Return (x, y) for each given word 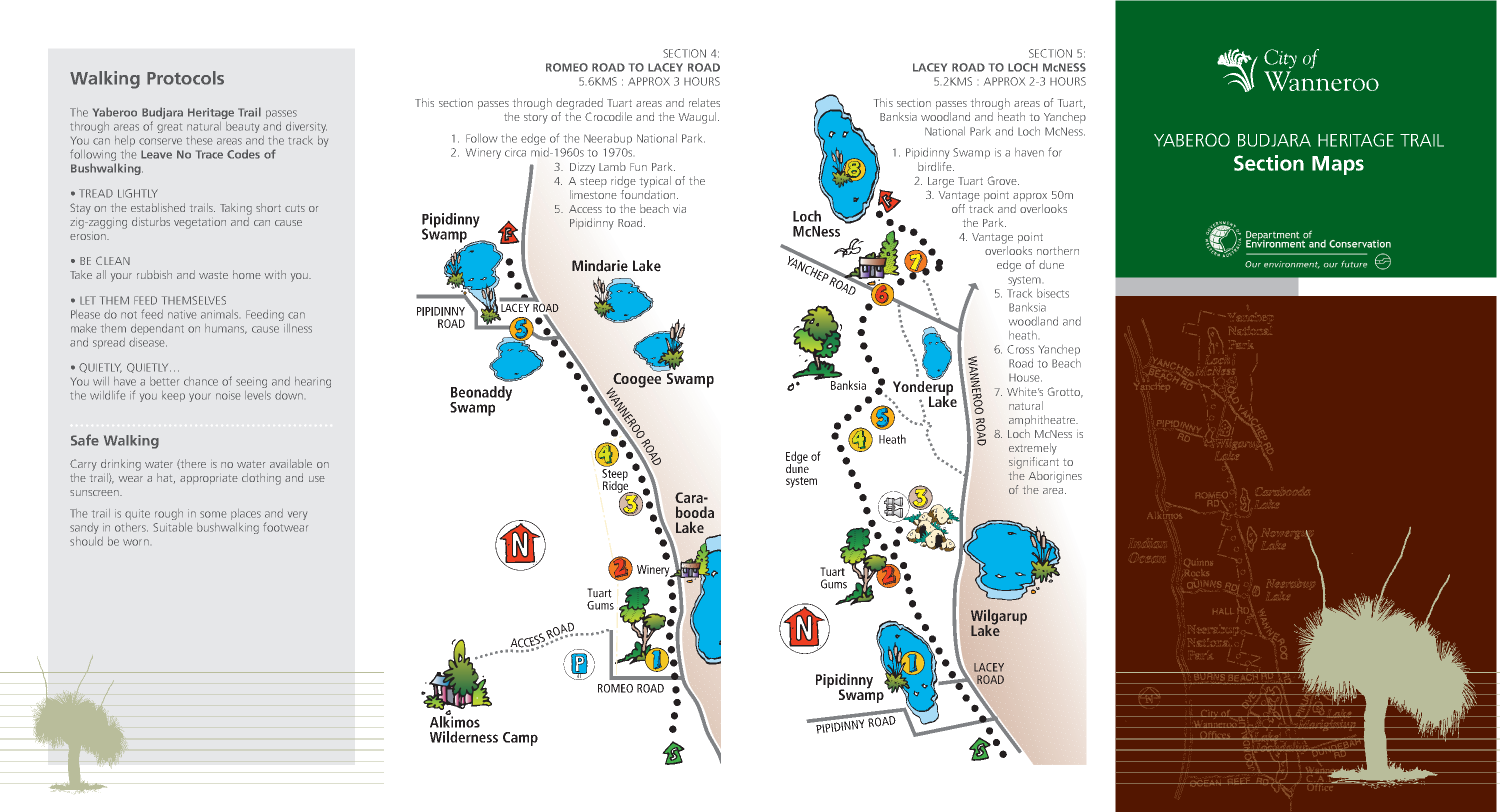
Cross (1020, 349)
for (1055, 152)
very (297, 515)
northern (1058, 250)
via (679, 210)
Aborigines (1055, 477)
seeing (251, 382)
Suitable (172, 527)
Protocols (185, 78)
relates (704, 102)
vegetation (200, 224)
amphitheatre (1043, 420)
